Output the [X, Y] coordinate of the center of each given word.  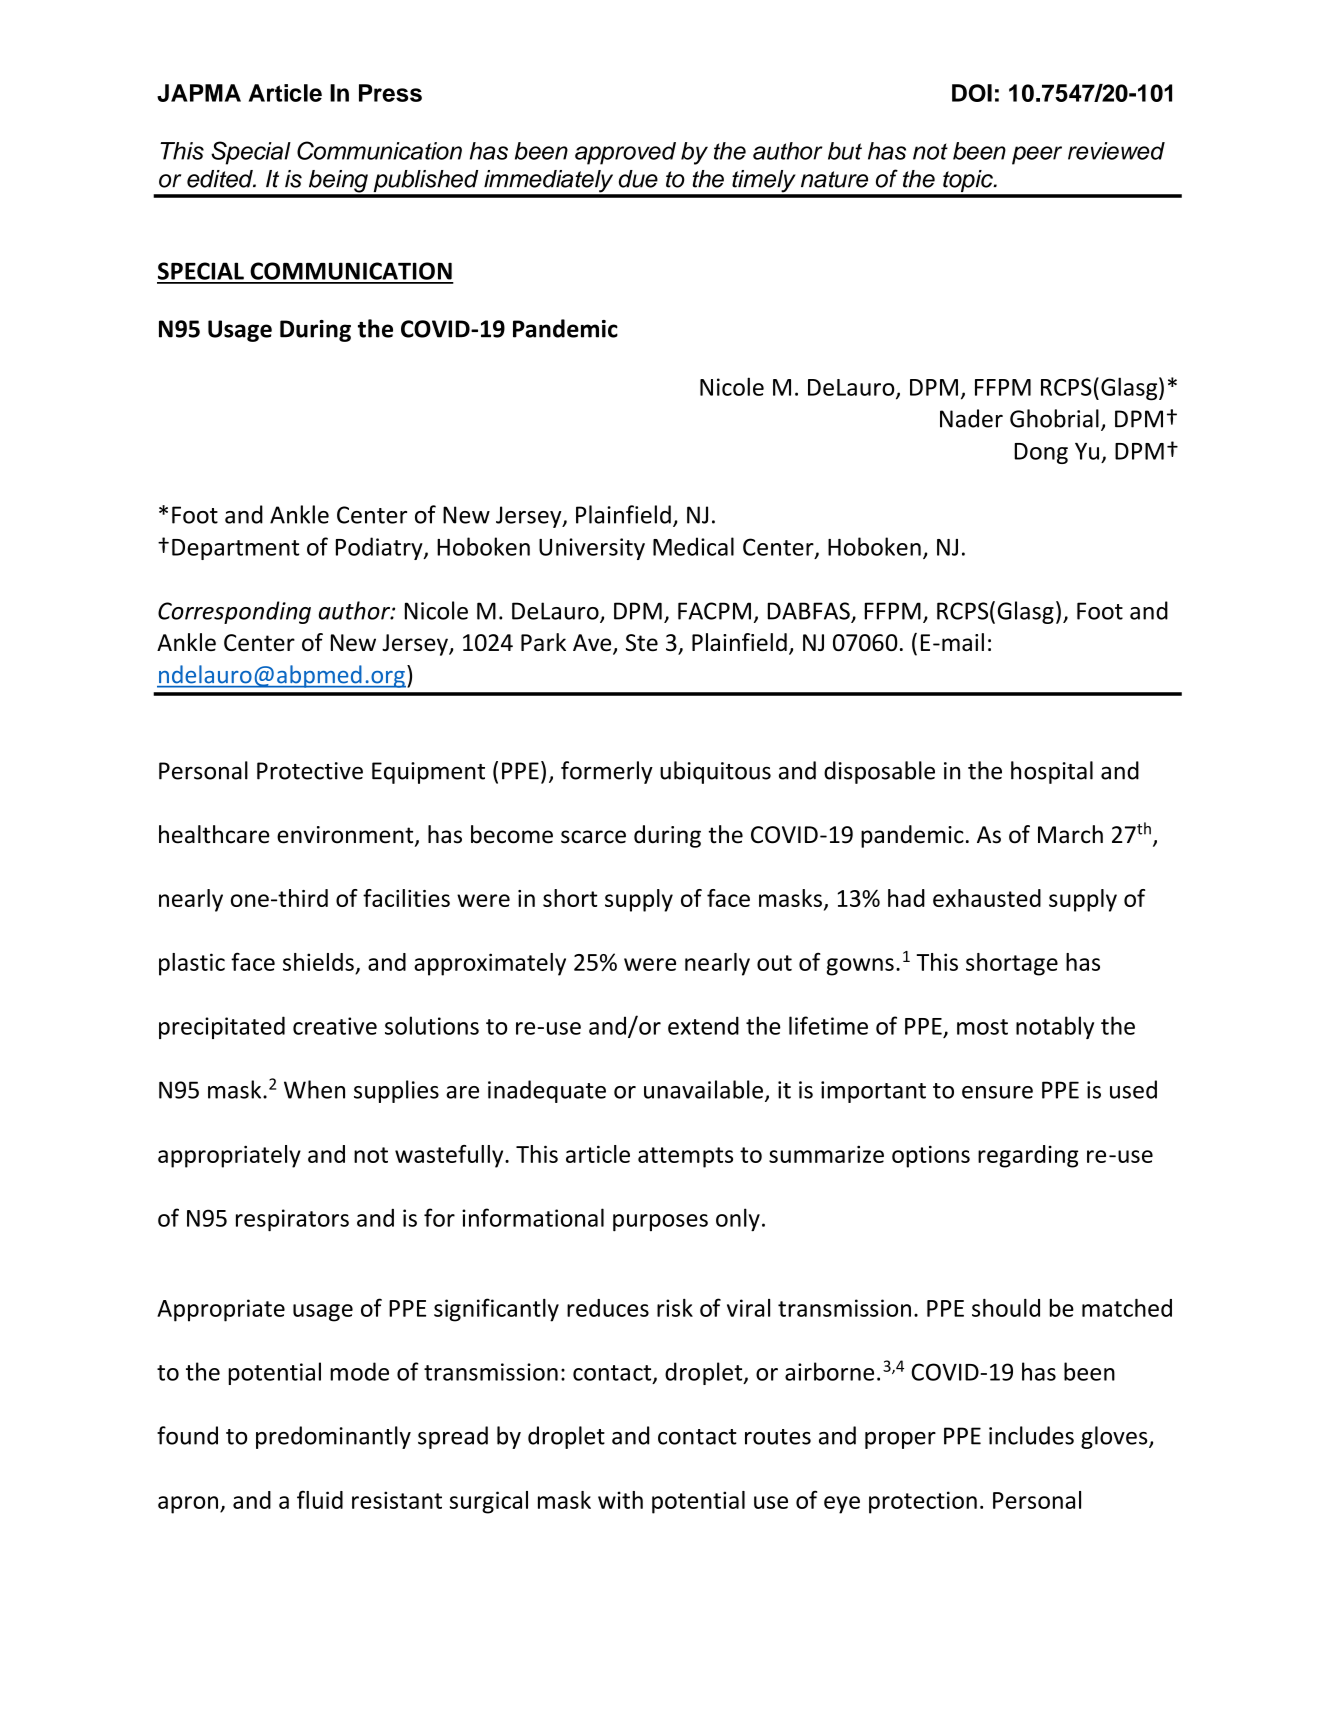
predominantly [333, 1437]
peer [1037, 155]
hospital [1052, 772]
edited [221, 179]
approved [625, 153]
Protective [310, 771]
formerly [607, 772]
